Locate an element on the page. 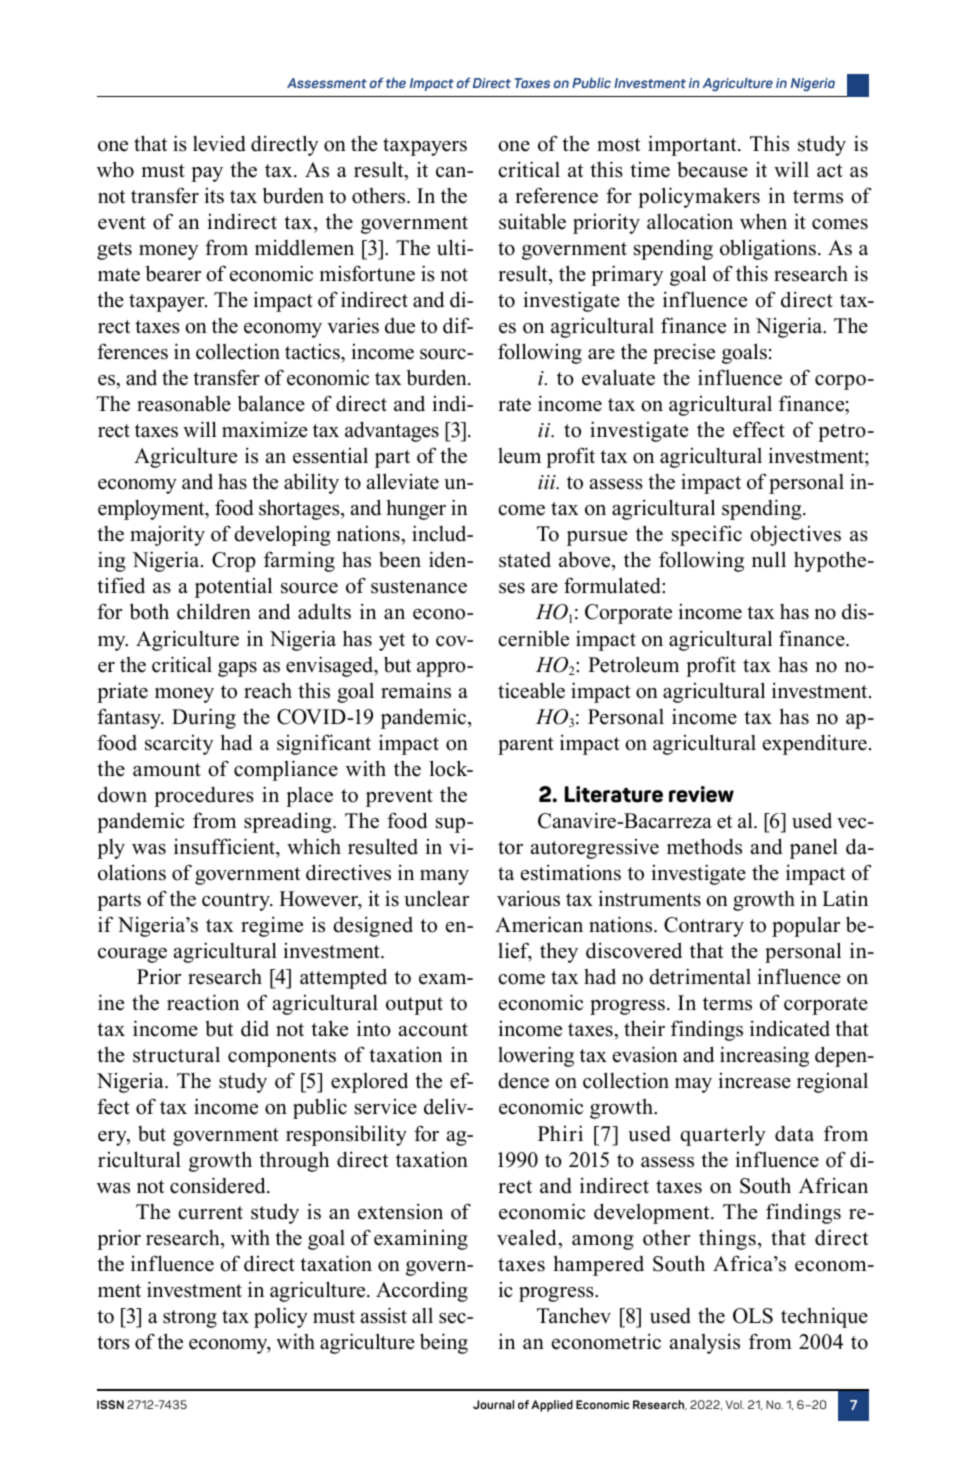  null is located at coordinates (769, 559).
